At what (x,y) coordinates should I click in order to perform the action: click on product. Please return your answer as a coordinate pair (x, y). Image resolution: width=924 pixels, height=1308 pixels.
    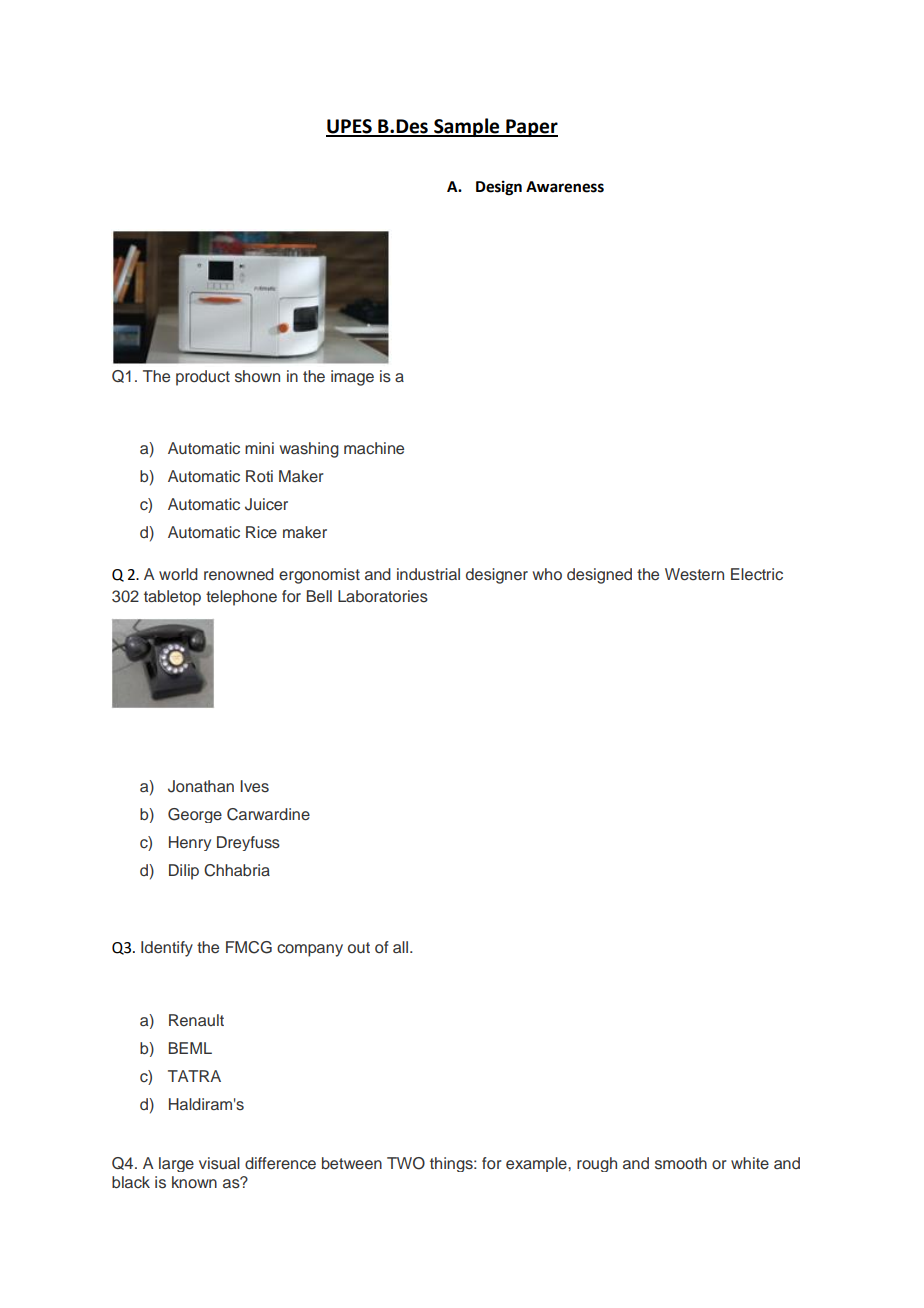
    Looking at the image, I should click on (203, 378).
